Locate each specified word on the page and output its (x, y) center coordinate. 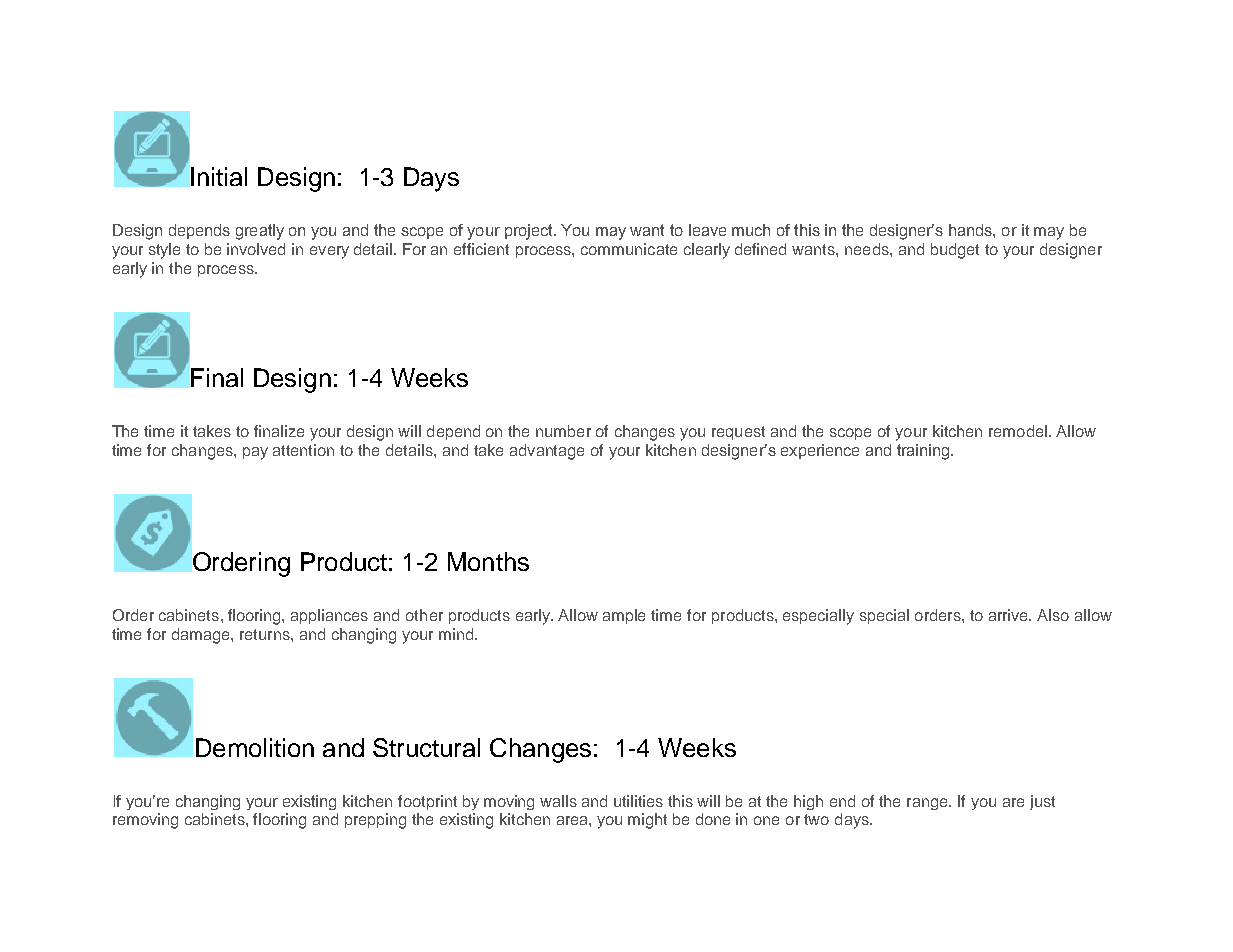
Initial (219, 176)
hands (971, 230)
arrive (1010, 615)
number (563, 431)
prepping (375, 821)
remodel (1018, 431)
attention (303, 450)
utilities (638, 801)
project (530, 232)
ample (624, 616)
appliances (329, 616)
